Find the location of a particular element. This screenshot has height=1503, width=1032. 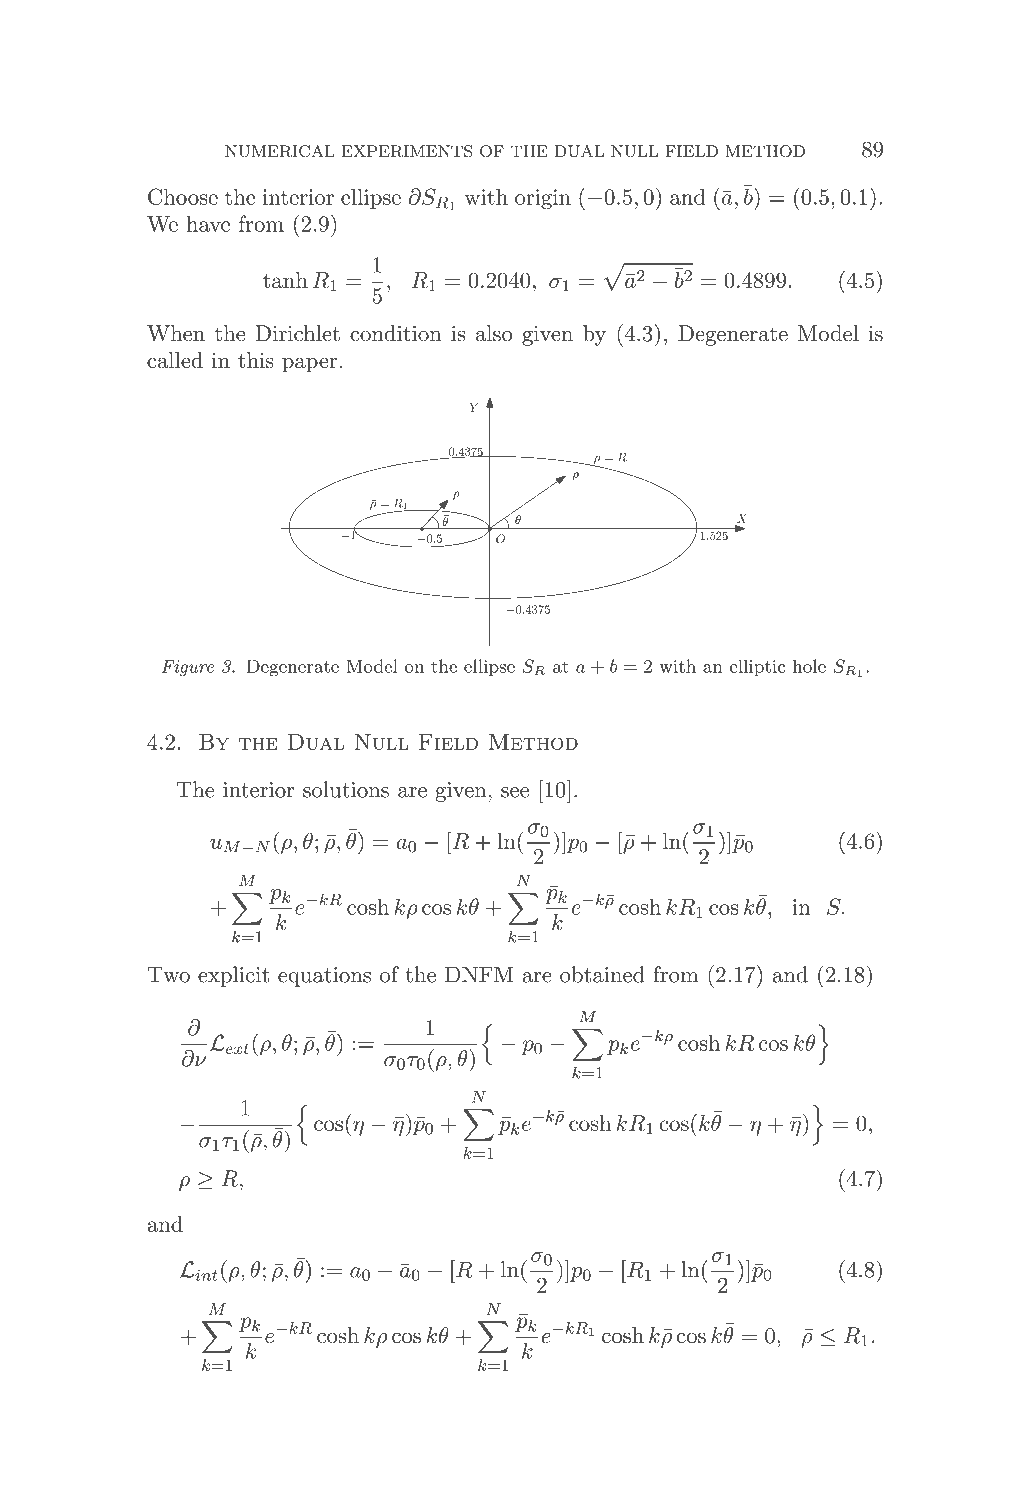

paper is located at coordinates (309, 365).
